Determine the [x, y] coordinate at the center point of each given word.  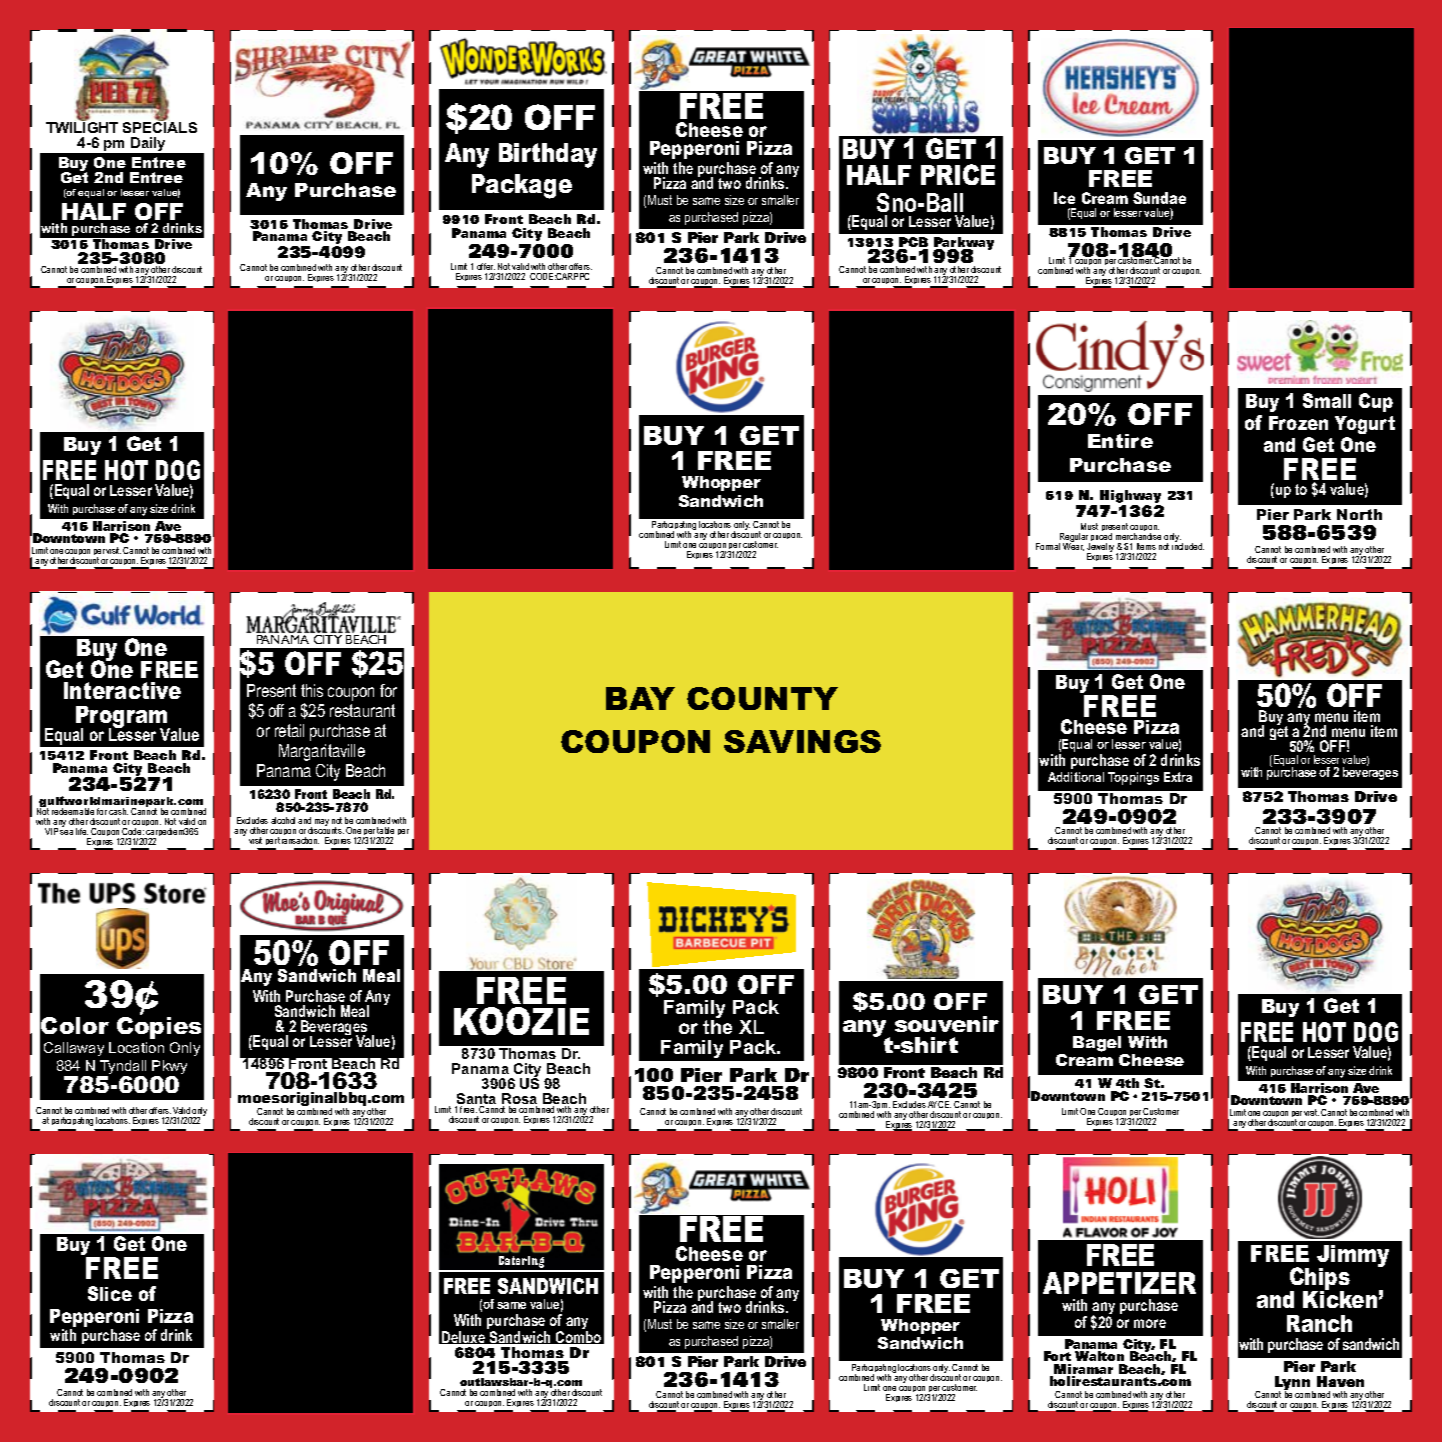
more [1150, 1323]
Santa [476, 1100]
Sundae [1159, 198]
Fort [1057, 1358]
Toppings [1133, 778]
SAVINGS [802, 741]
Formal [1048, 546]
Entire [1120, 441]
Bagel [1097, 1044]
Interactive [122, 690]
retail [289, 730]
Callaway [74, 1049]
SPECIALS [160, 126]
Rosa [519, 1100]
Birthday [548, 155]
